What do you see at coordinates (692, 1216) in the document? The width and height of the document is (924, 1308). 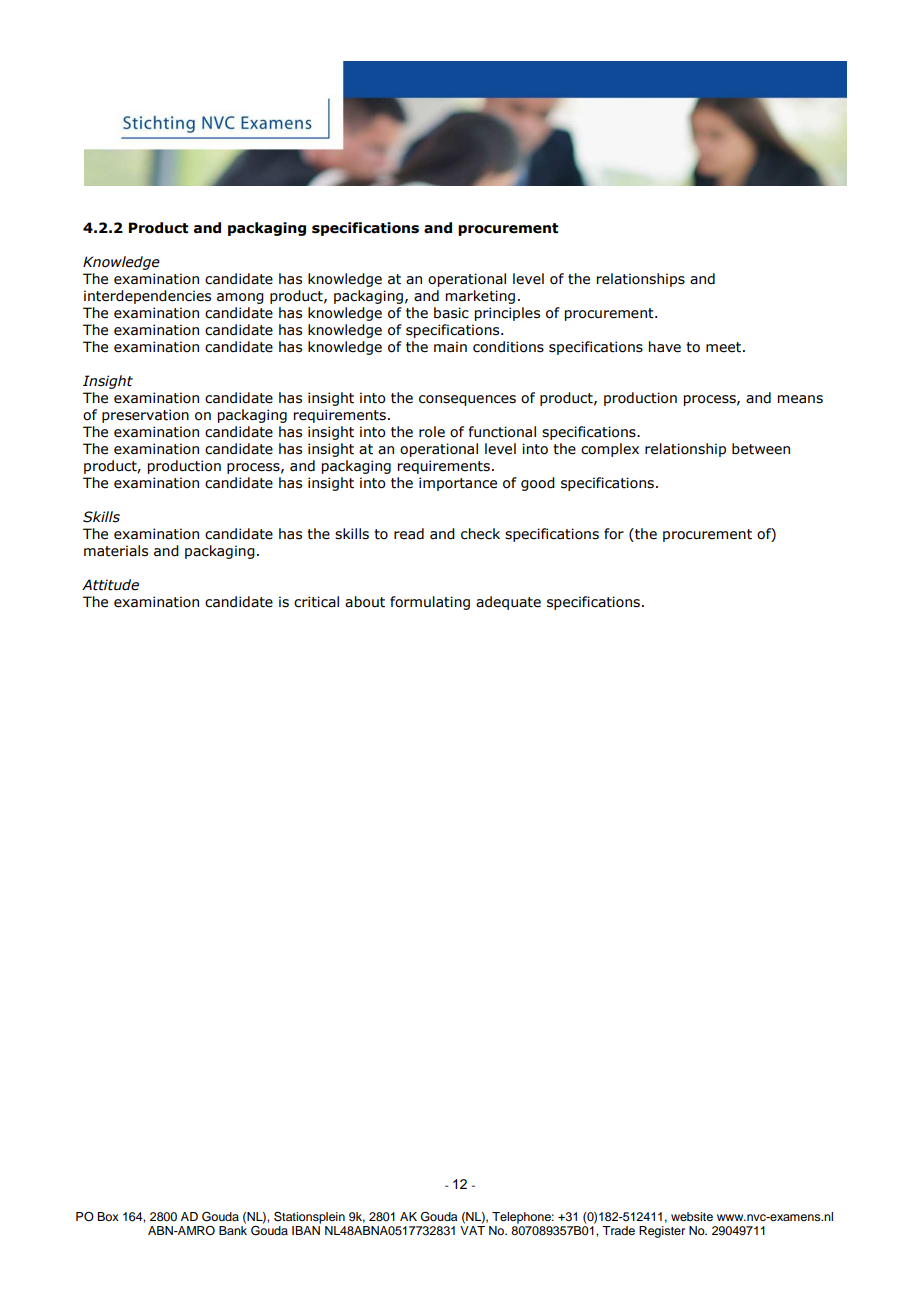 I see `website` at bounding box center [692, 1216].
